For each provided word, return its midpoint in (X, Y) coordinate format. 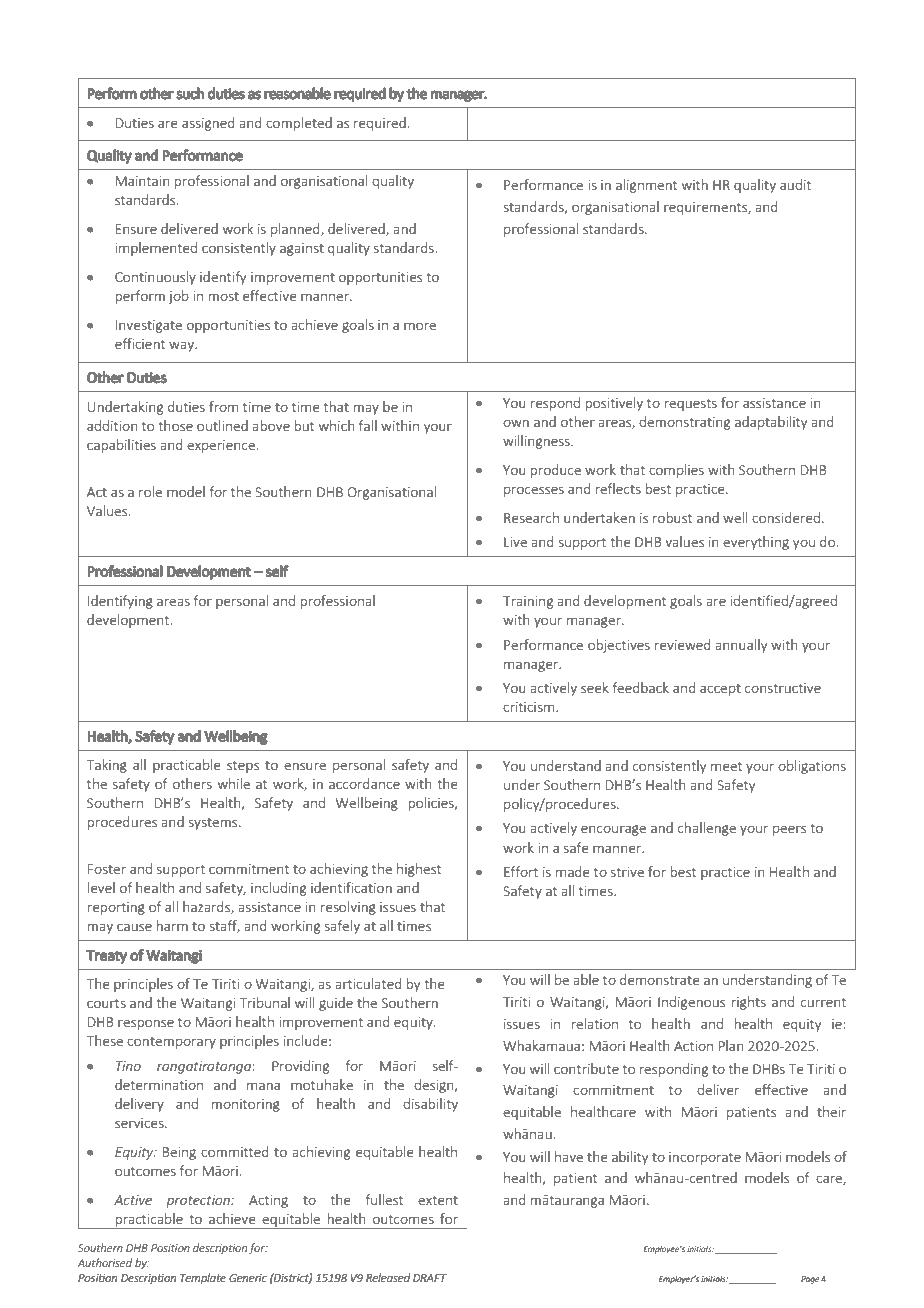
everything (756, 543)
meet (727, 766)
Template (203, 1278)
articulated (368, 983)
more (420, 326)
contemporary (171, 1043)
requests (690, 405)
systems (214, 824)
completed (299, 124)
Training (528, 602)
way (182, 346)
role (150, 491)
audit (795, 184)
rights (749, 1003)
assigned (208, 124)
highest (419, 870)
